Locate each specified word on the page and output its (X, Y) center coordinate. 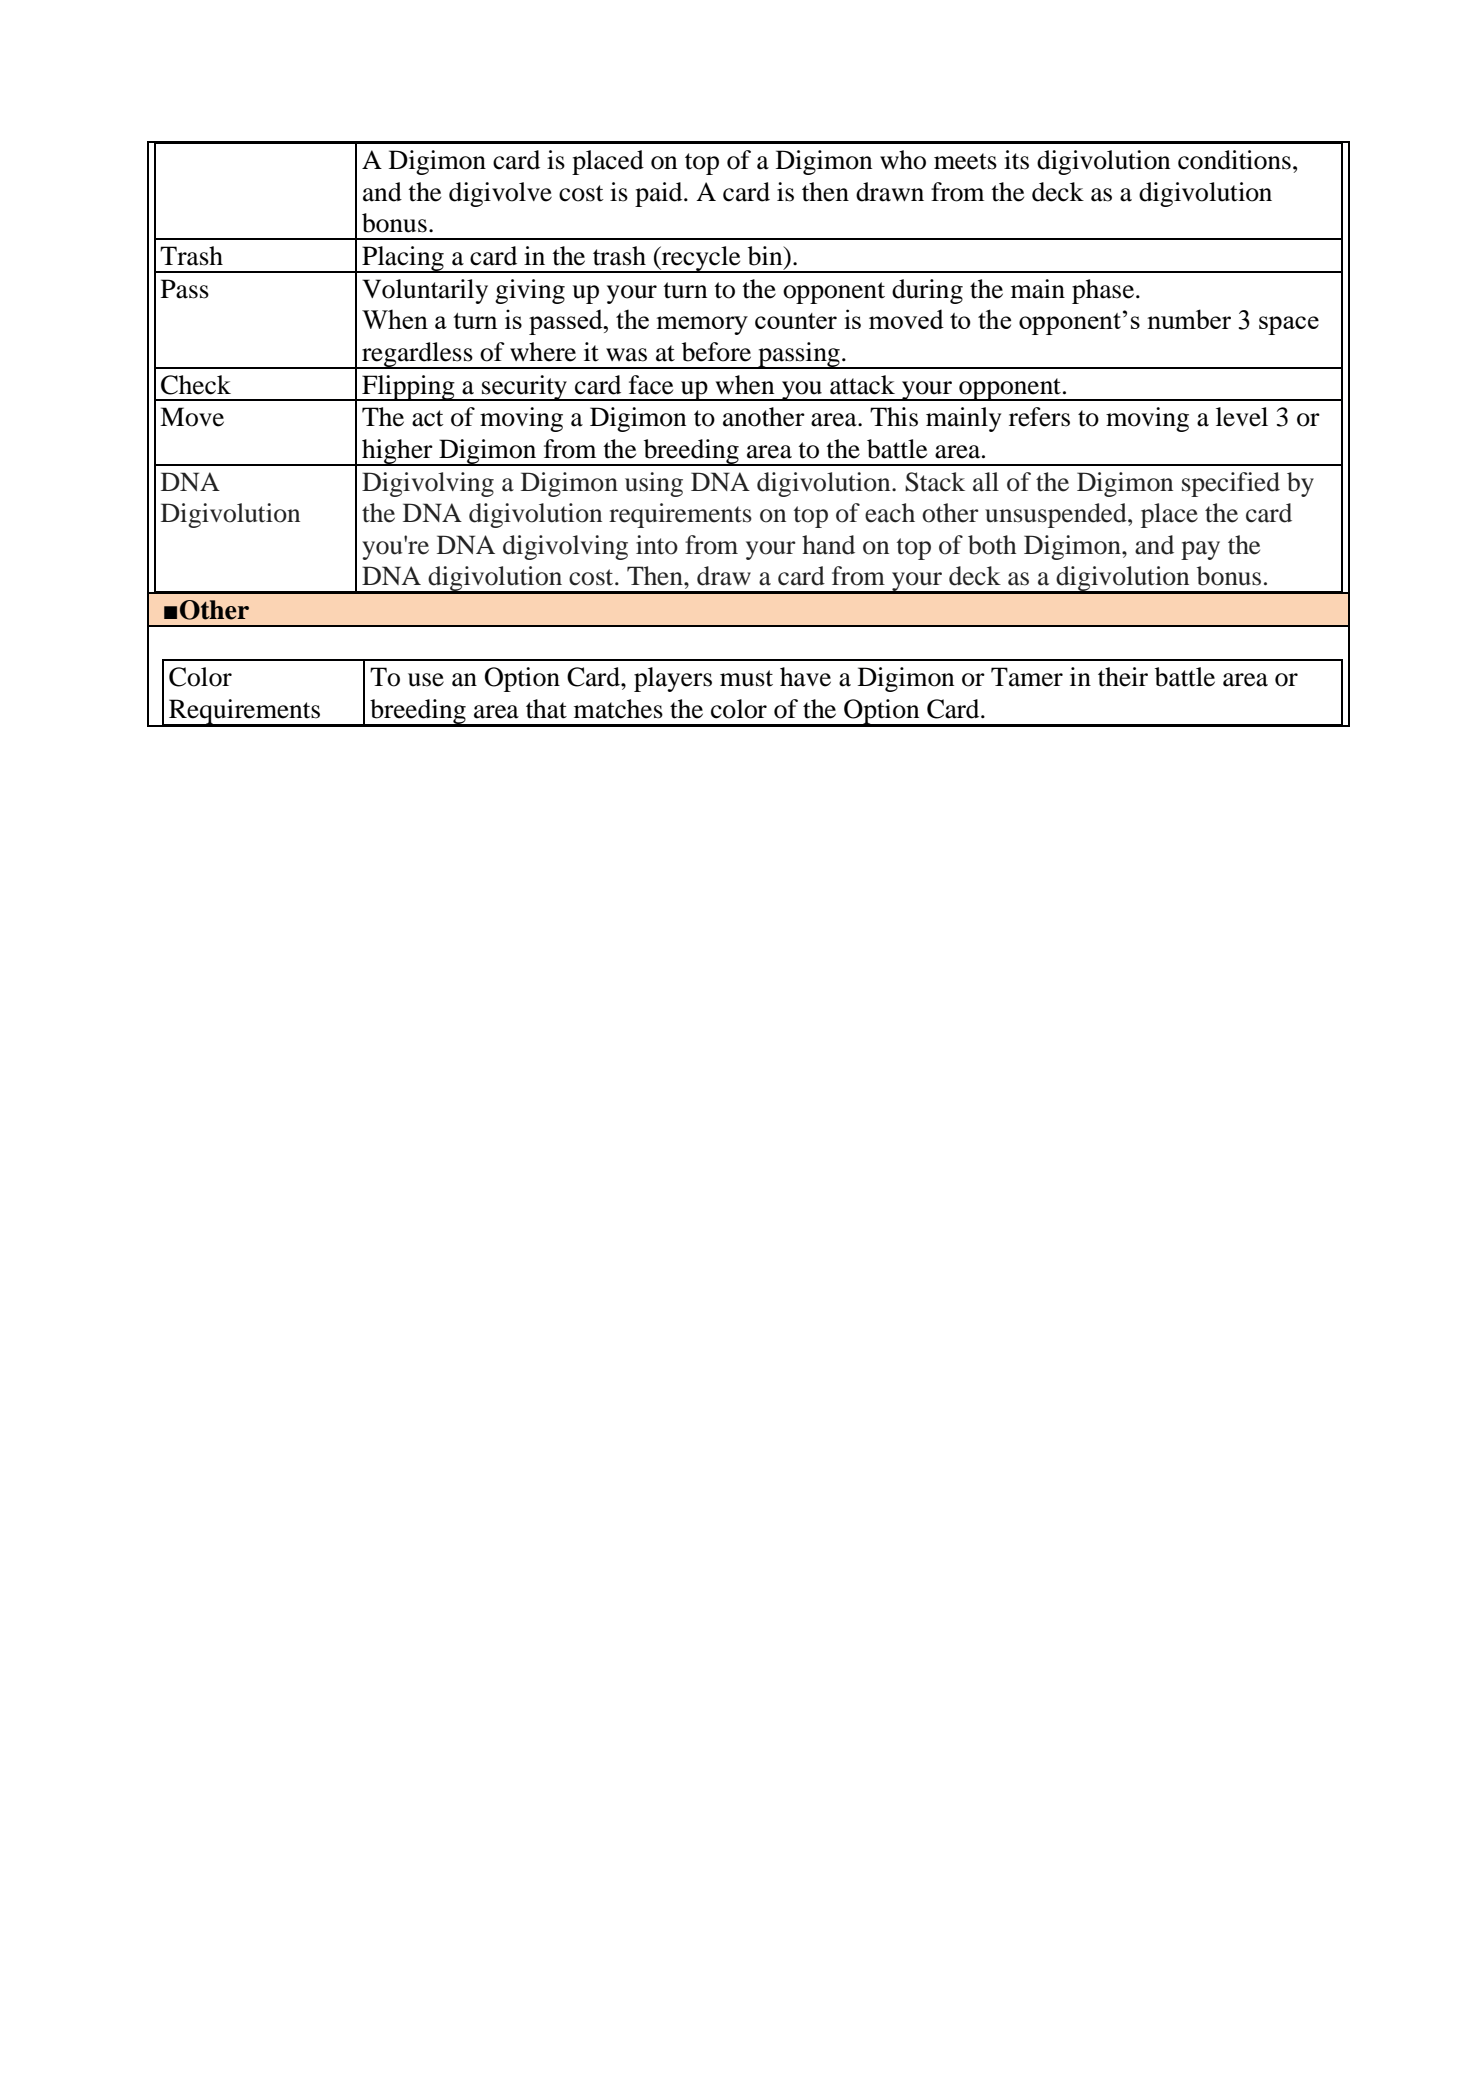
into (657, 545)
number (1189, 319)
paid (660, 194)
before (716, 352)
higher (397, 452)
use (426, 680)
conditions (1234, 160)
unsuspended (1057, 515)
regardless (417, 355)
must (746, 678)
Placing (403, 259)
